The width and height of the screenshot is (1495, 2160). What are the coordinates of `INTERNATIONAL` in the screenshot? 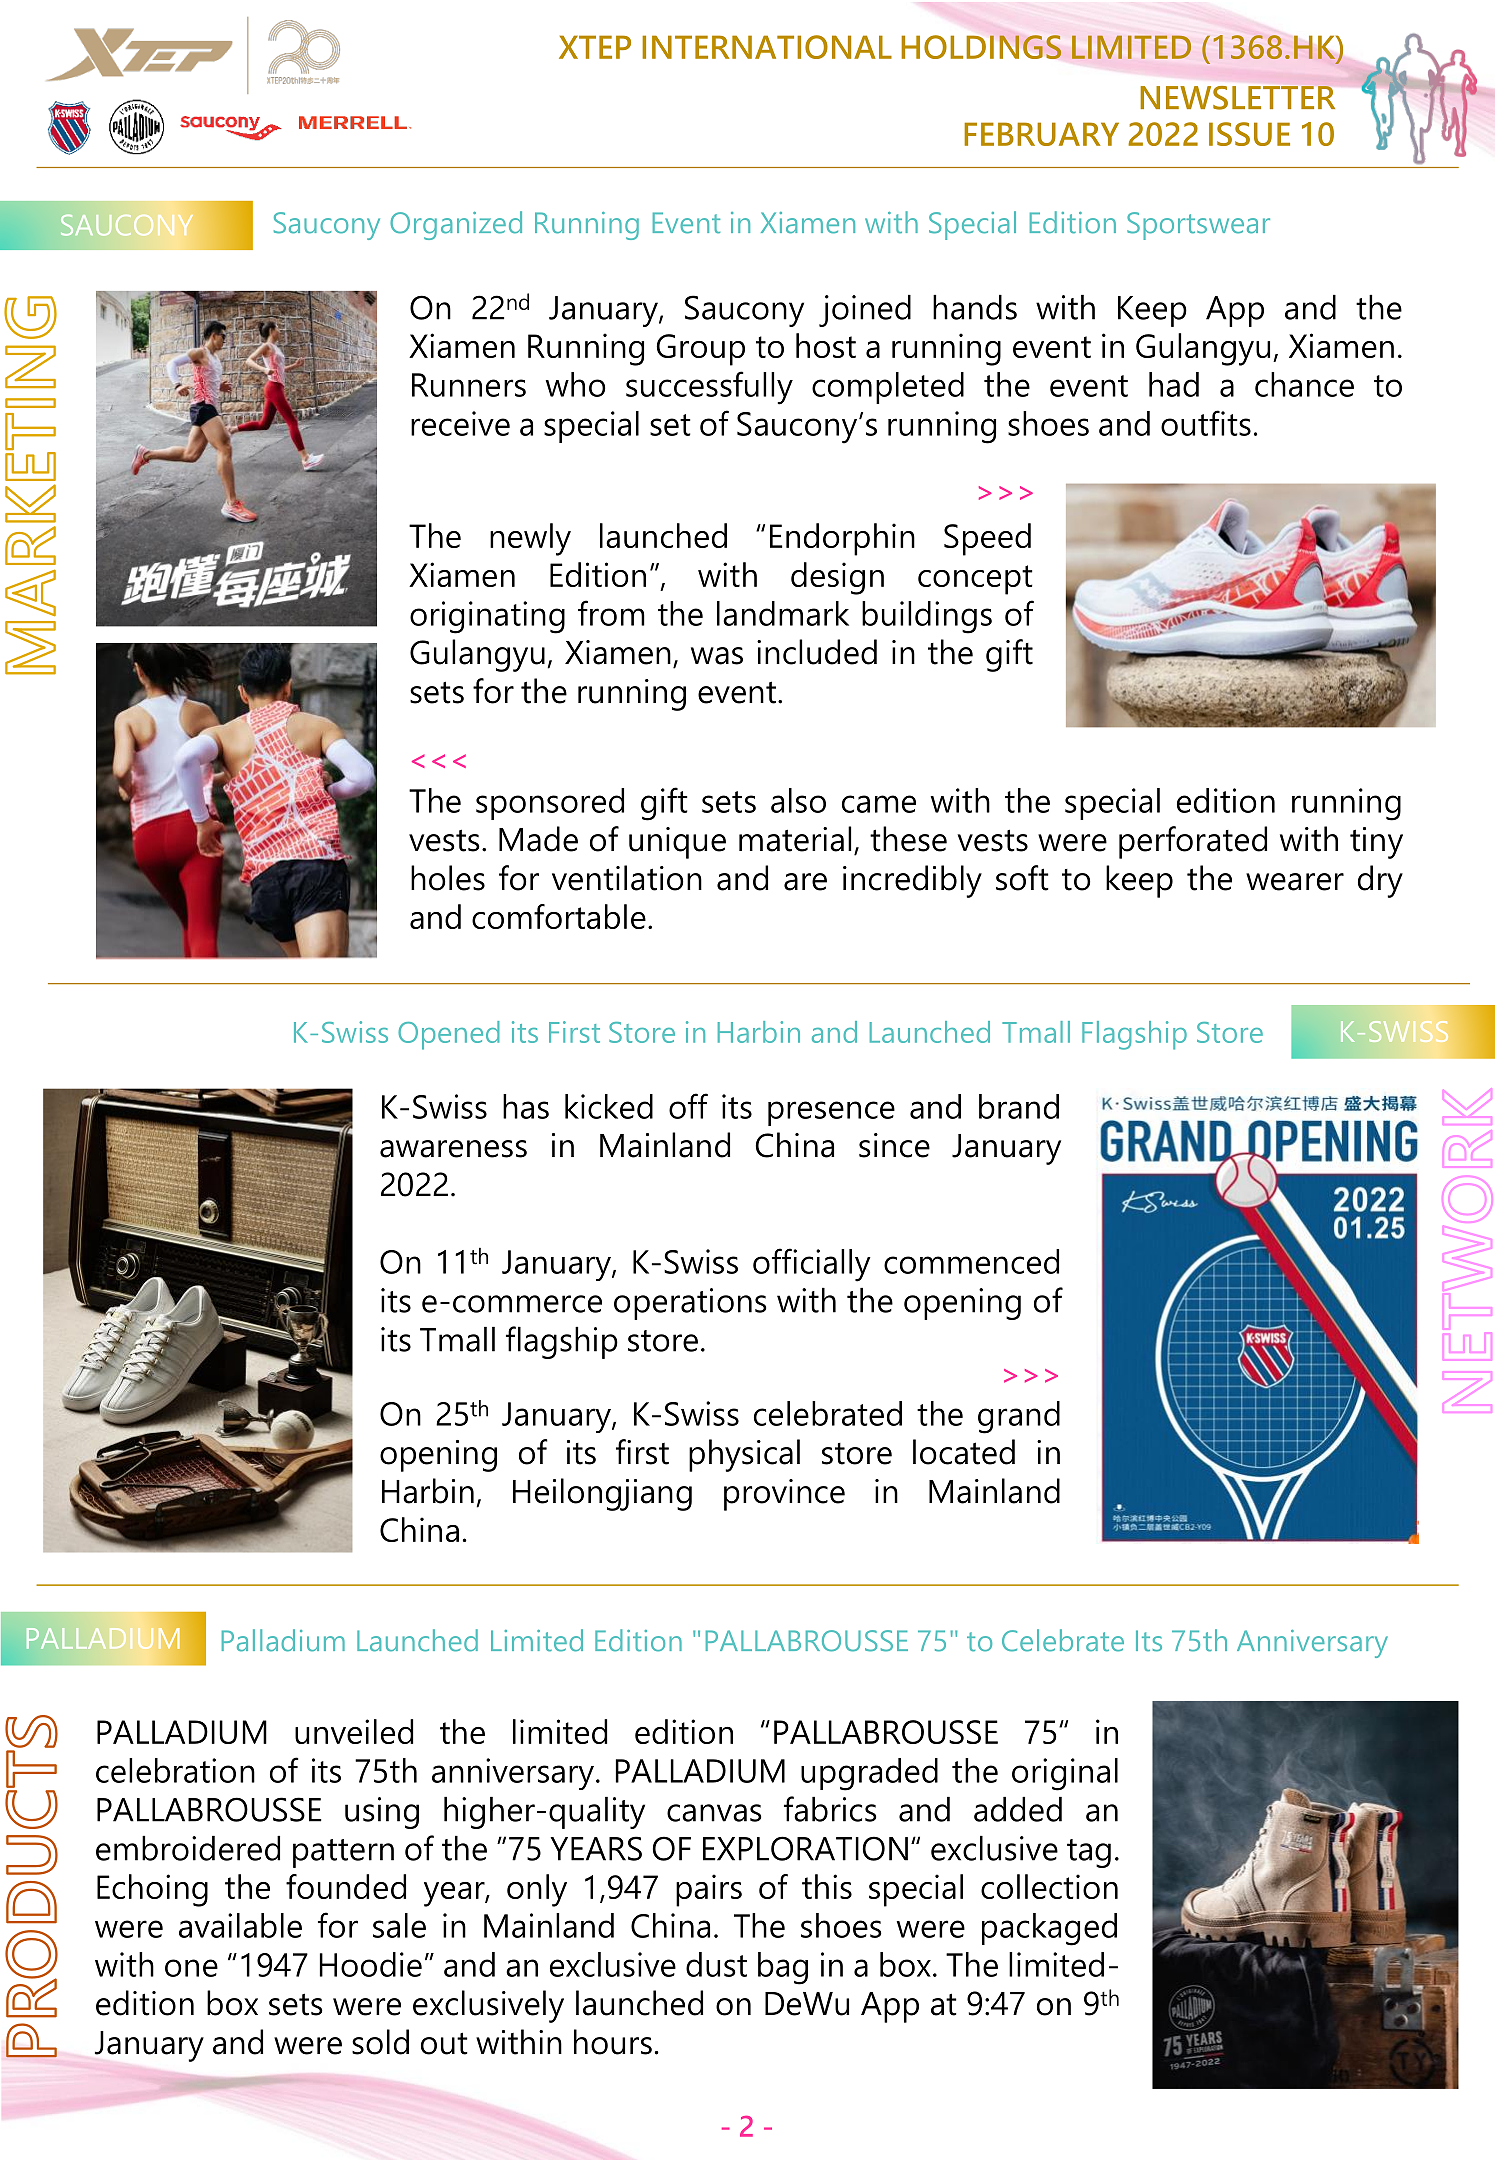 It's located at (767, 47).
